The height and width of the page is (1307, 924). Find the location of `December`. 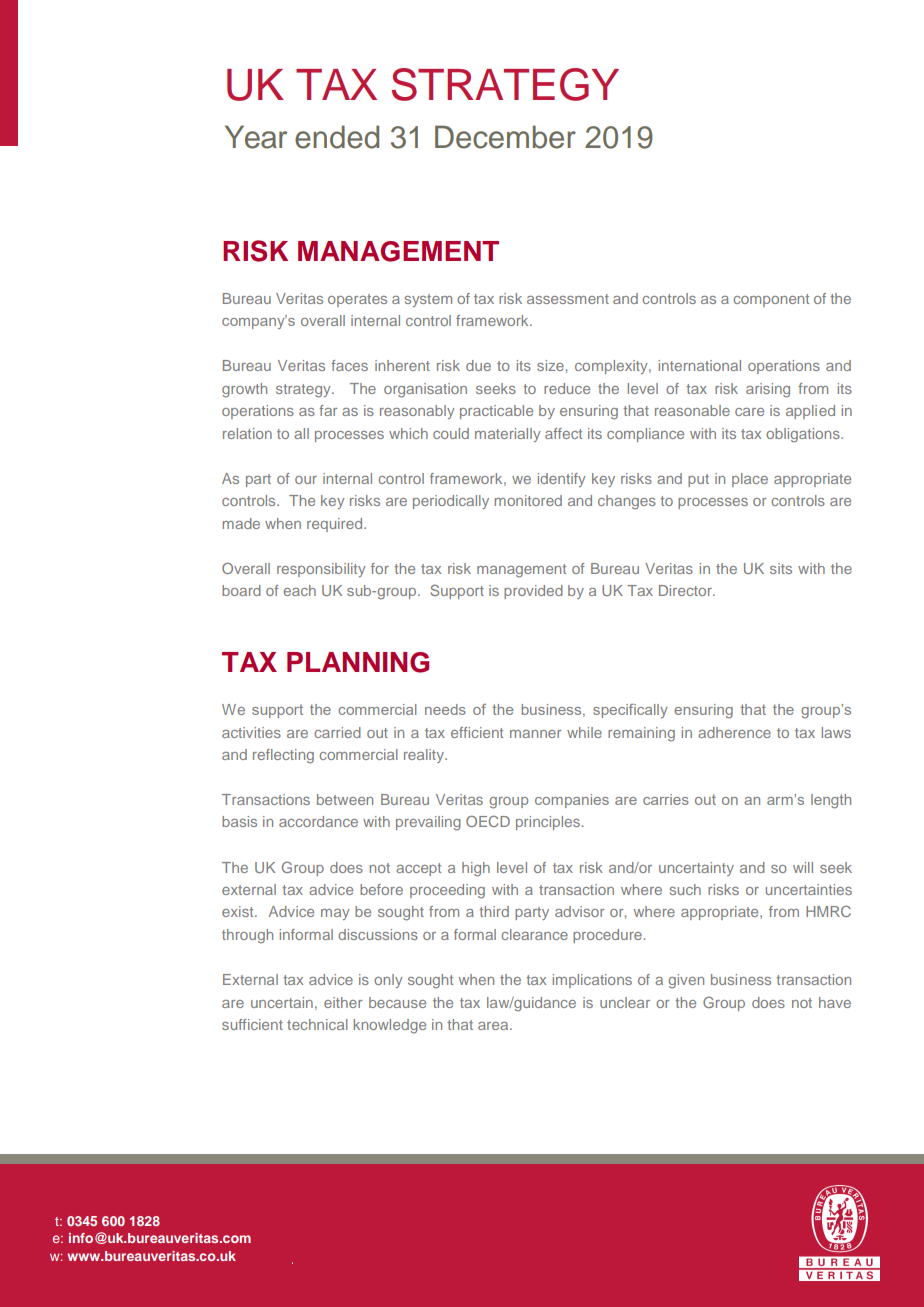

December is located at coordinates (505, 137).
